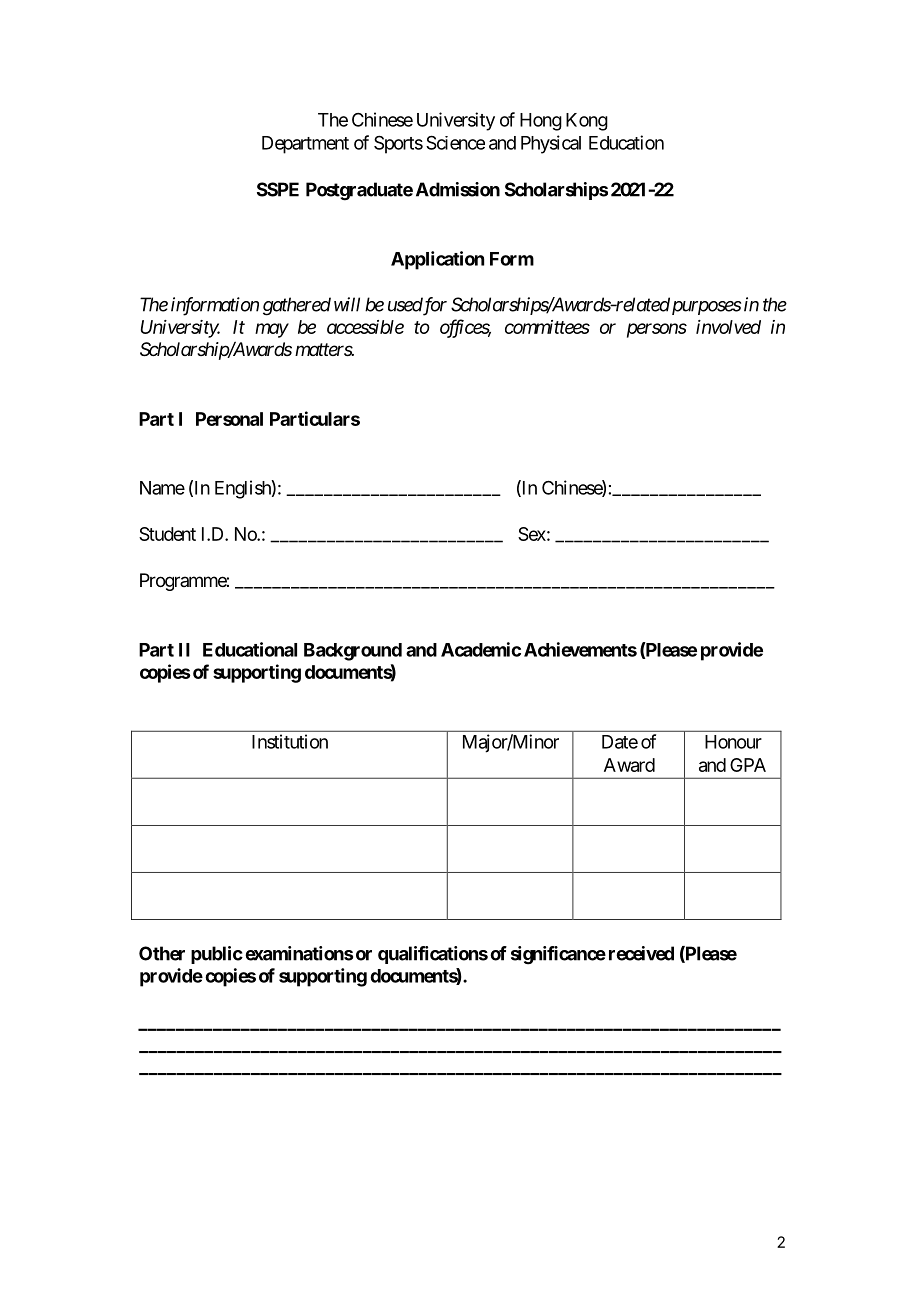 The height and width of the screenshot is (1308, 924). Describe the element at coordinates (587, 122) in the screenshot. I see `Kong` at that location.
